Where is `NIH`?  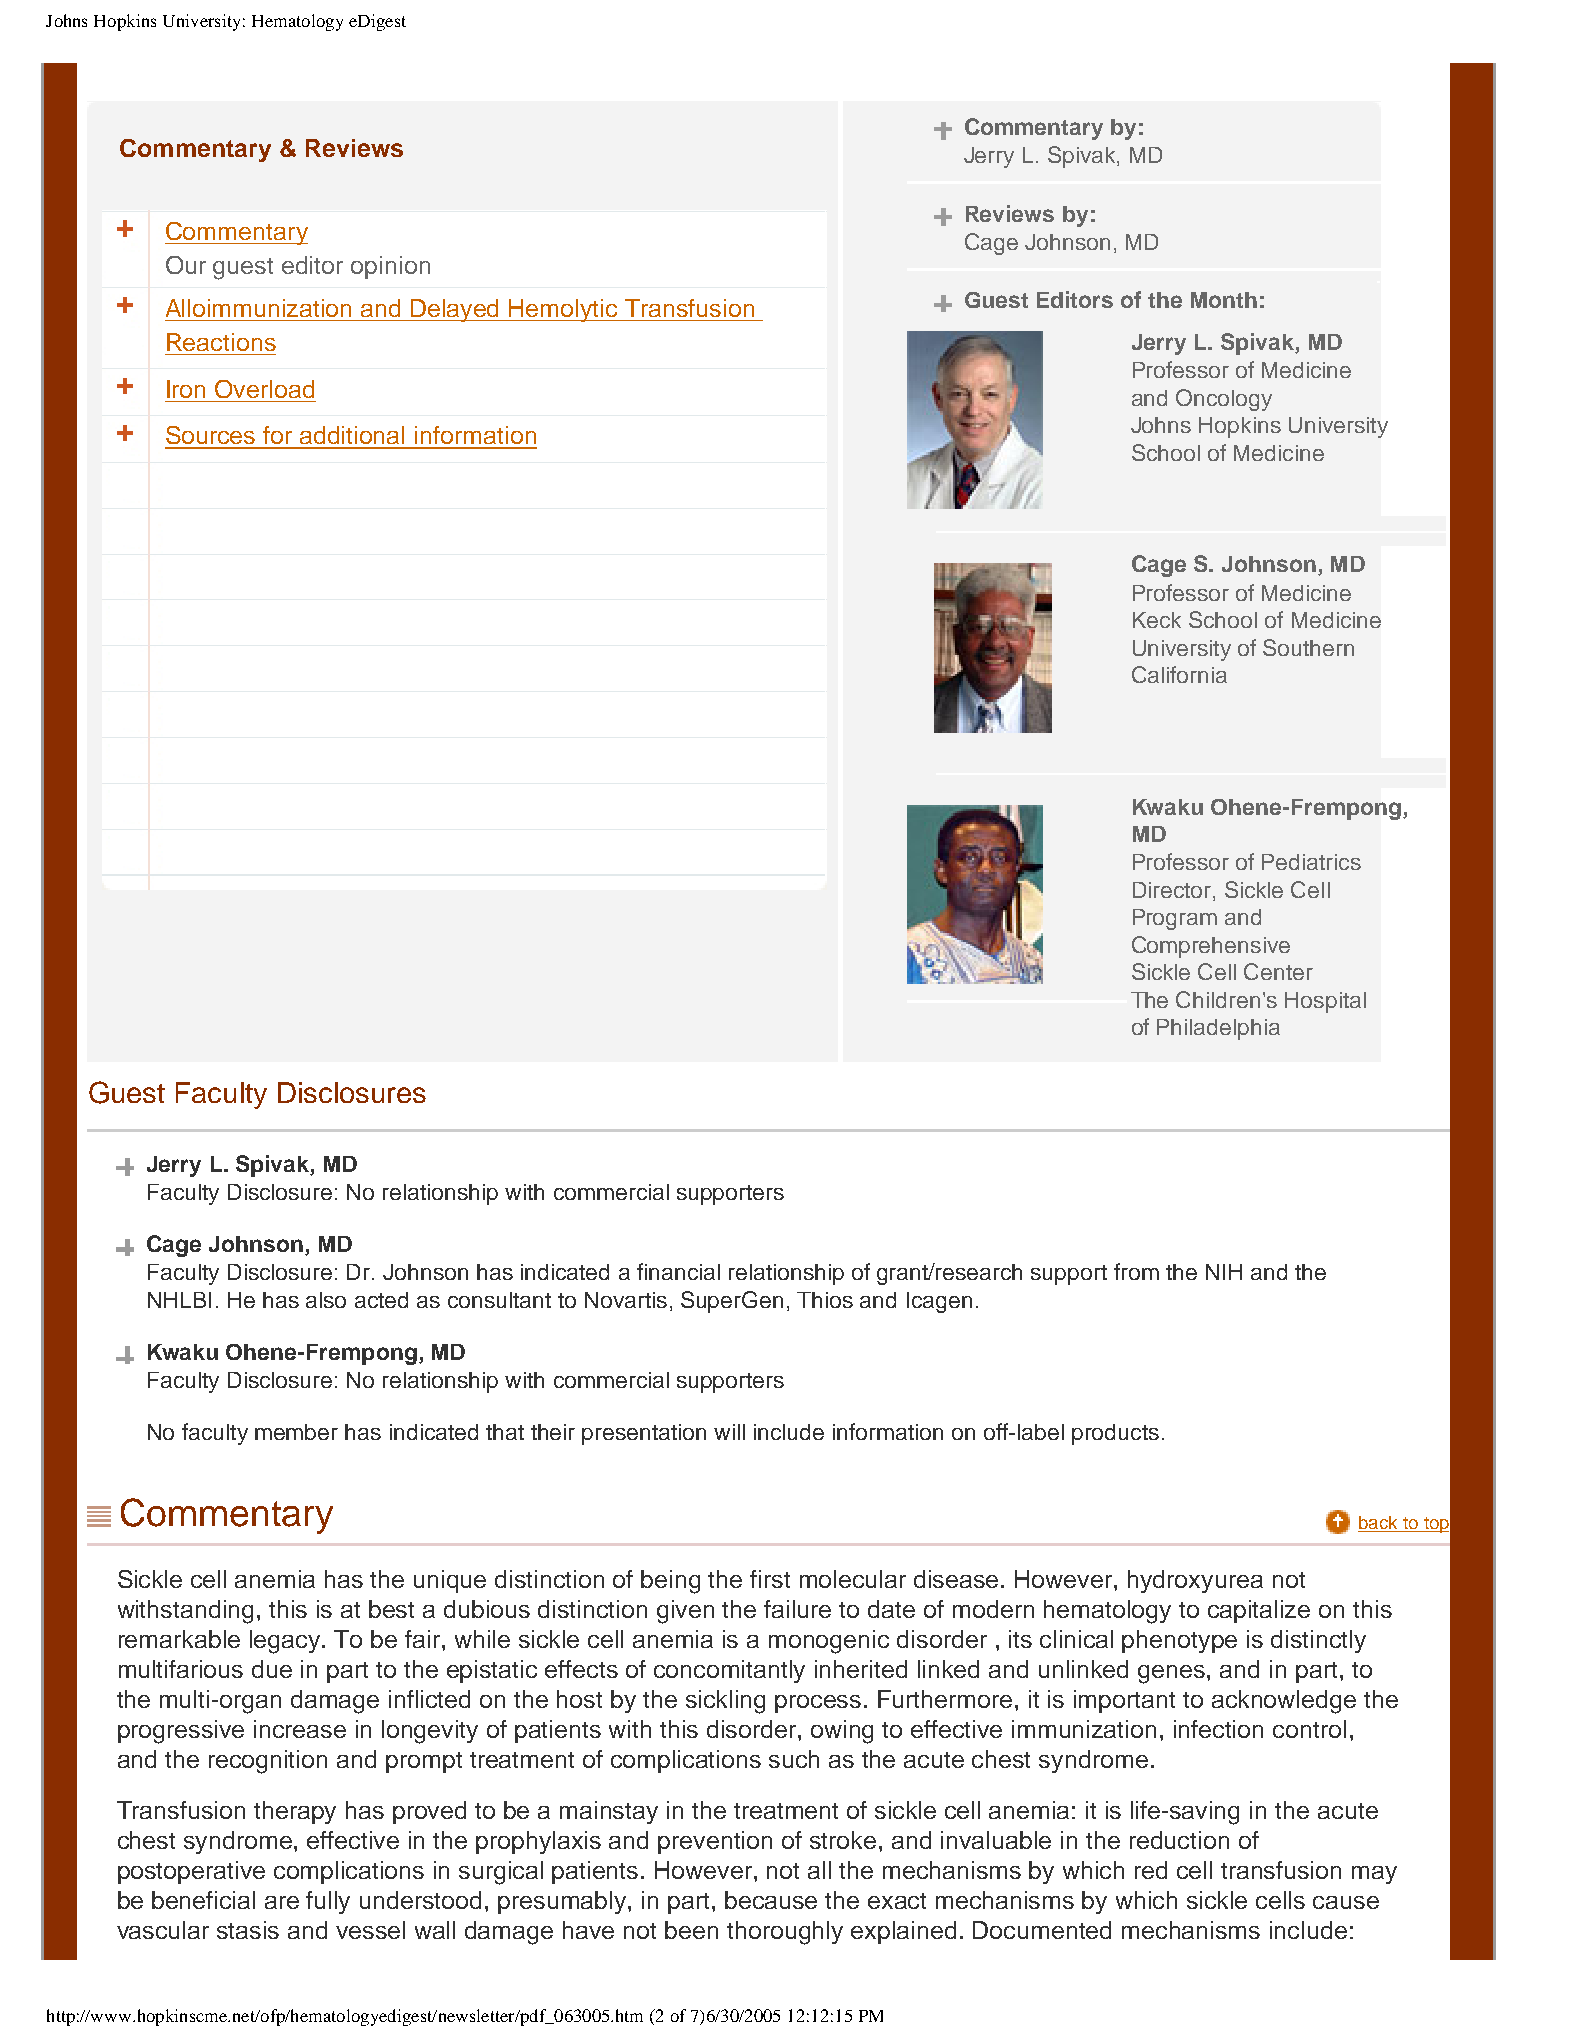 NIH is located at coordinates (1224, 1272).
